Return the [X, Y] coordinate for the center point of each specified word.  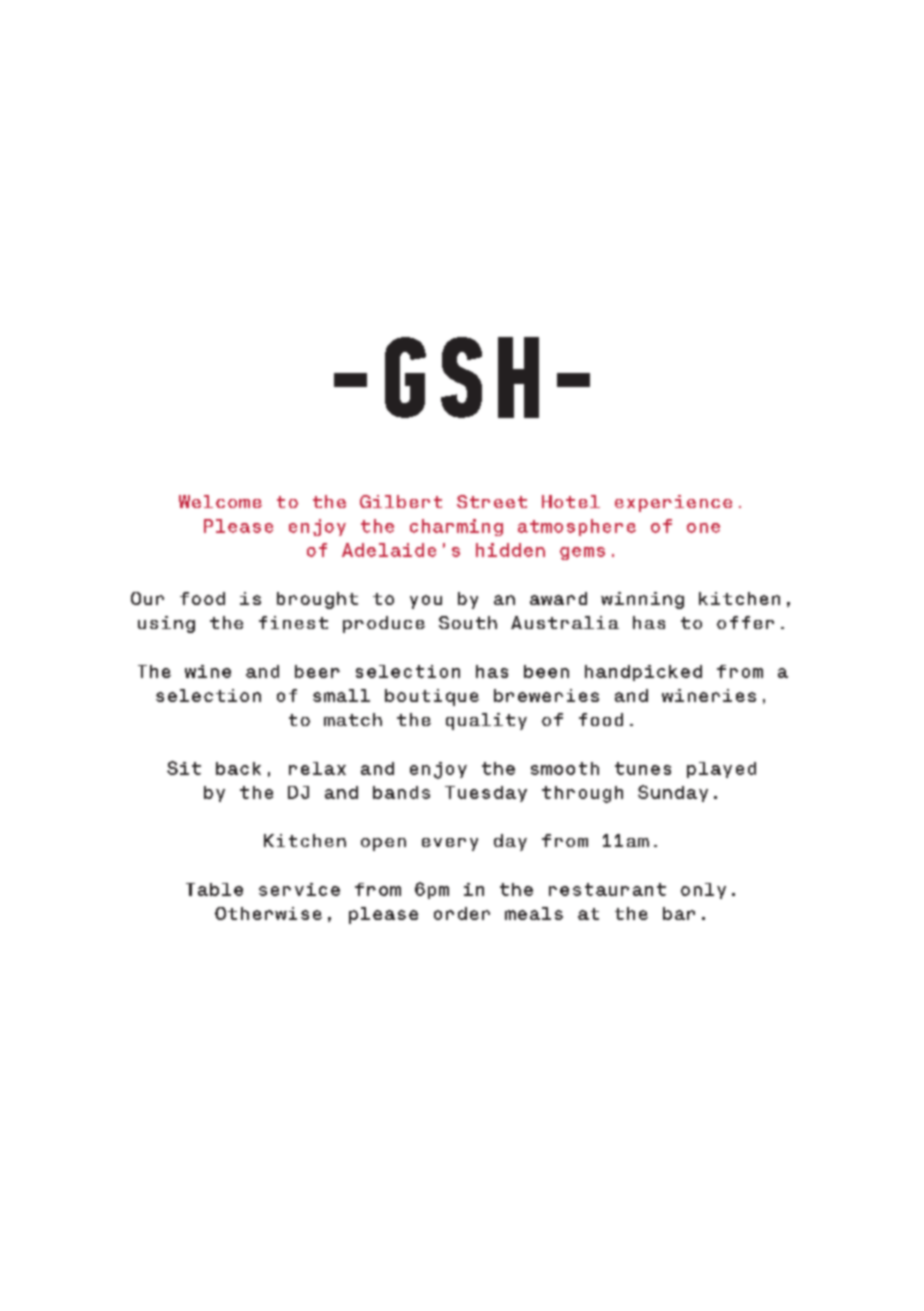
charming [456, 527]
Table [214, 889]
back [238, 768]
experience [673, 503]
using [166, 624]
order [462, 913]
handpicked [643, 673]
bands [401, 792]
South [468, 622]
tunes [643, 768]
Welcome [220, 501]
